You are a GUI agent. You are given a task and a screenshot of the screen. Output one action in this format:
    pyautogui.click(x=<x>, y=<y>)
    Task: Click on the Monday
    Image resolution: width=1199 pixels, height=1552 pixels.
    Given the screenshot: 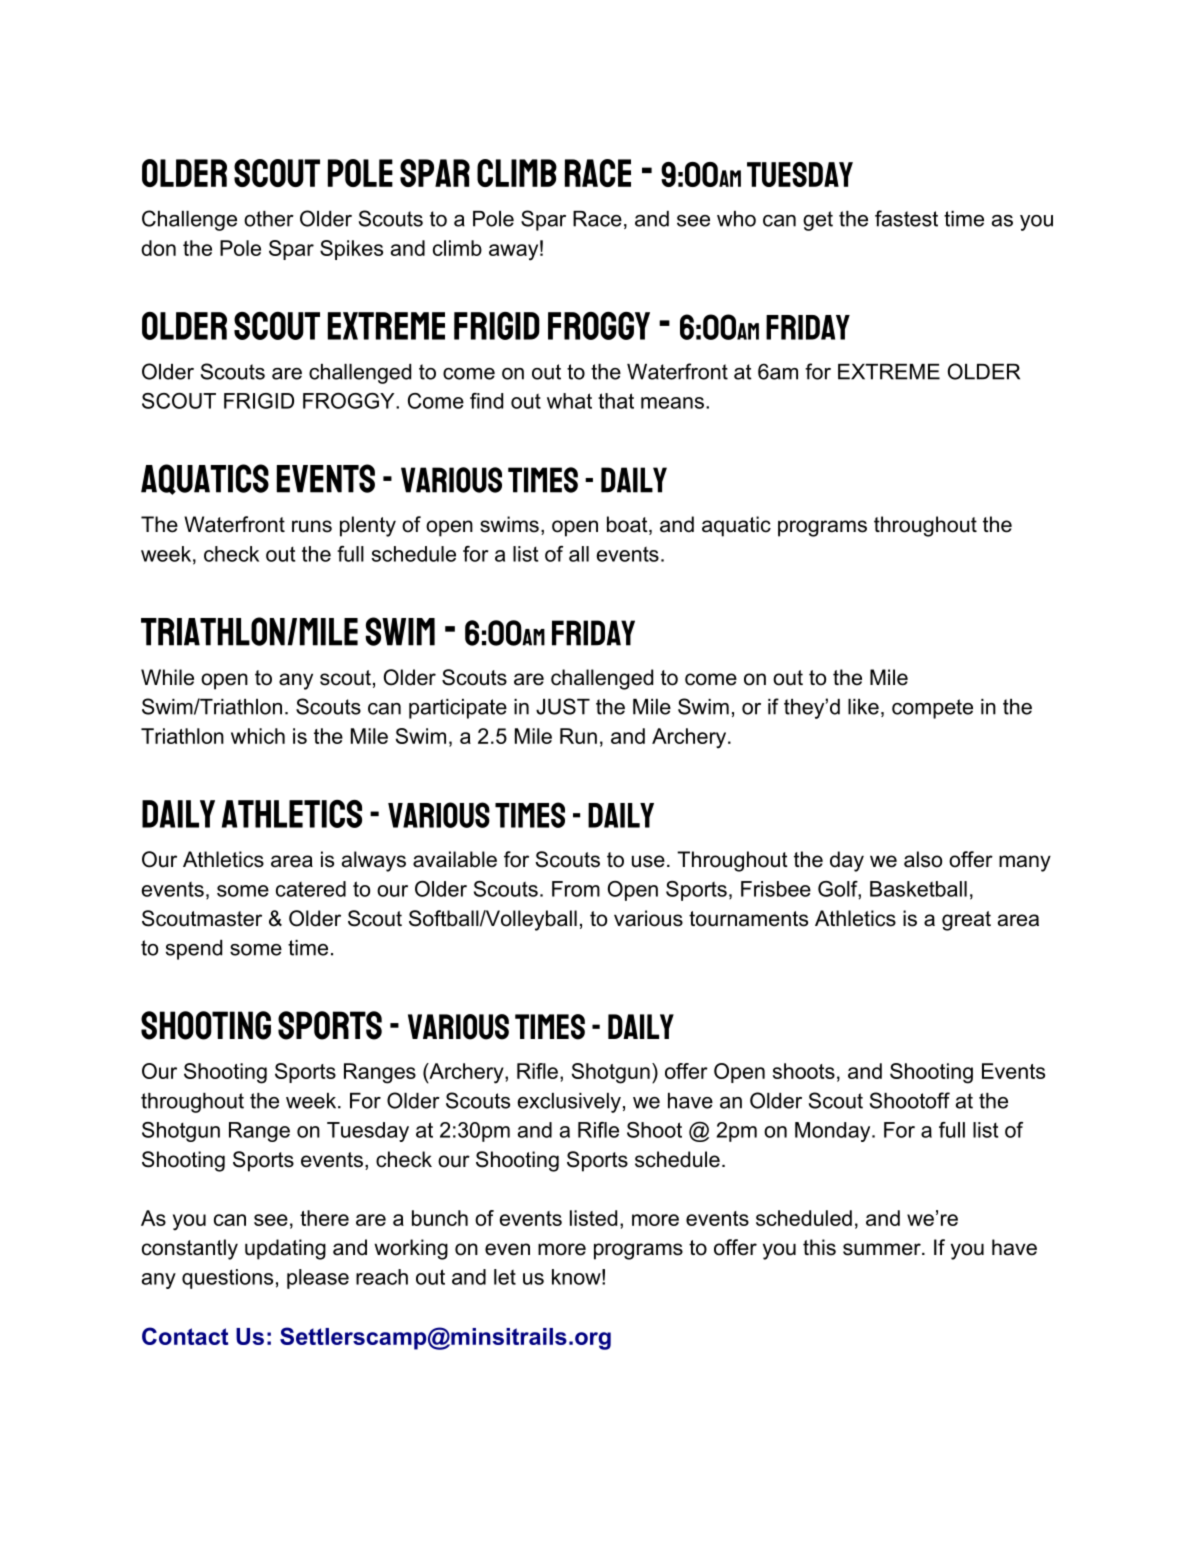 What is the action you would take?
    pyautogui.click(x=834, y=1132)
